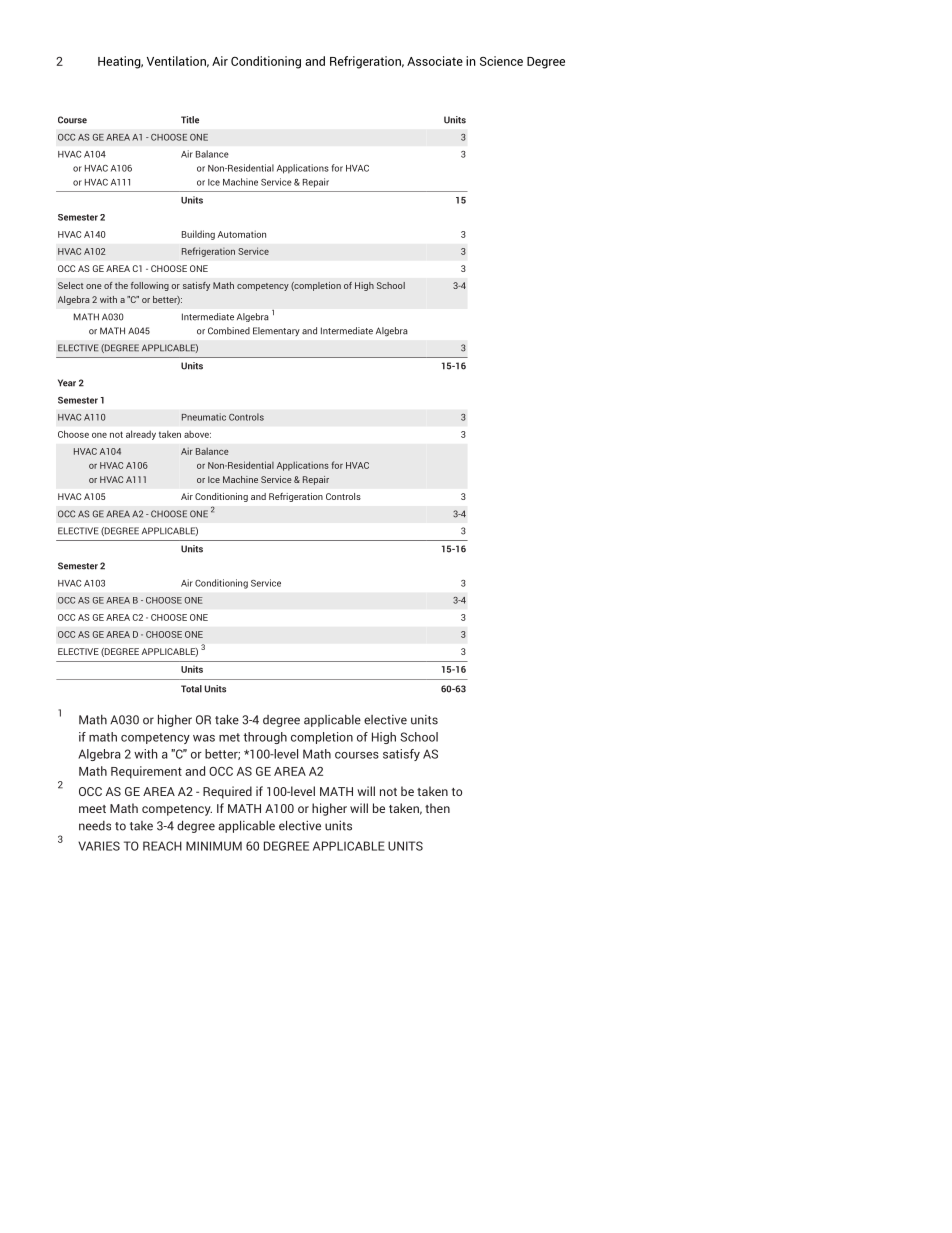  What do you see at coordinates (276, 331) in the image?
I see `Elementary` at bounding box center [276, 331].
